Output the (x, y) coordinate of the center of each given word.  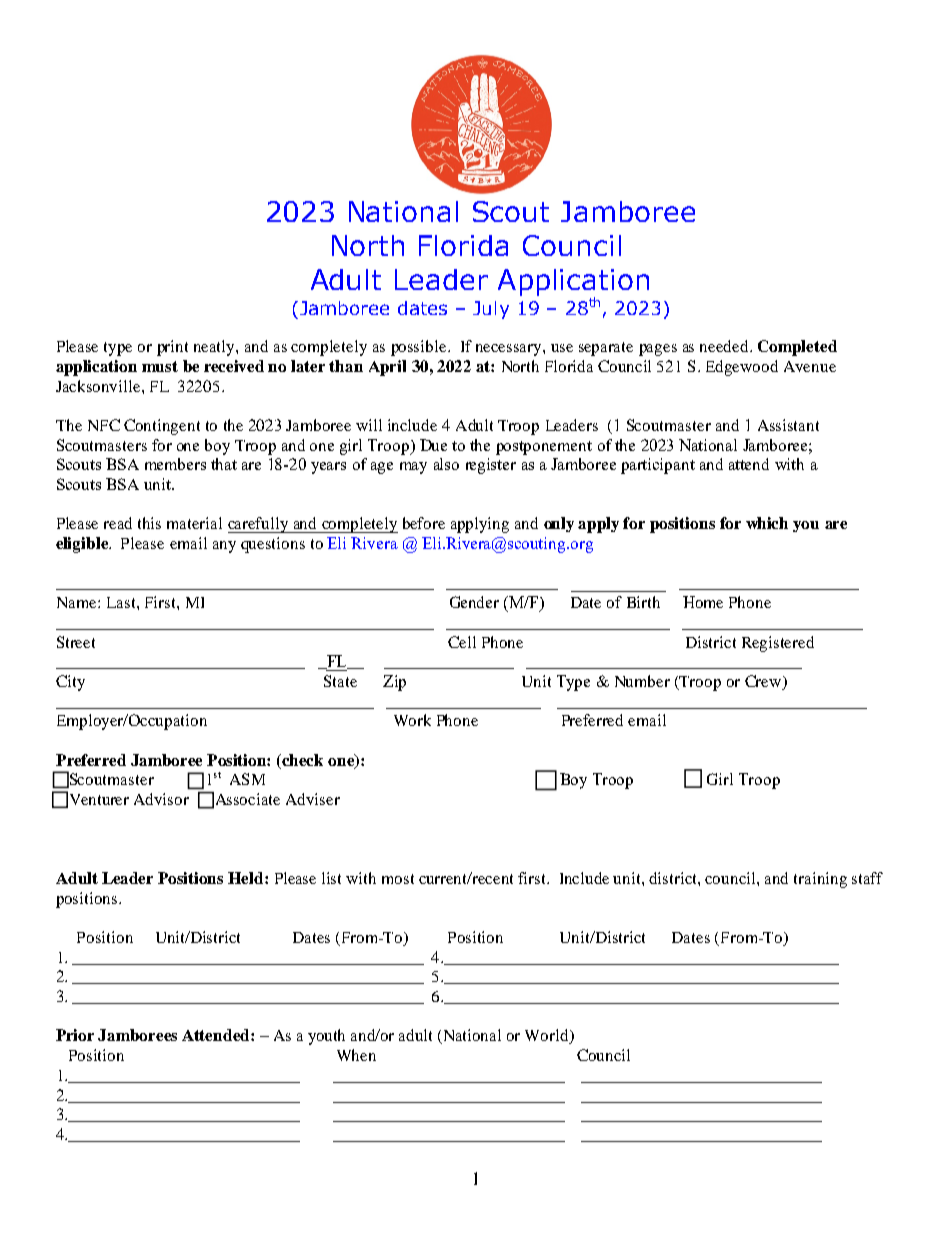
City (70, 683)
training (820, 880)
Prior (75, 1035)
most (398, 879)
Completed (797, 348)
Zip (394, 683)
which (767, 523)
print (172, 348)
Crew (764, 682)
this (149, 523)
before (424, 523)
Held (247, 878)
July (491, 310)
